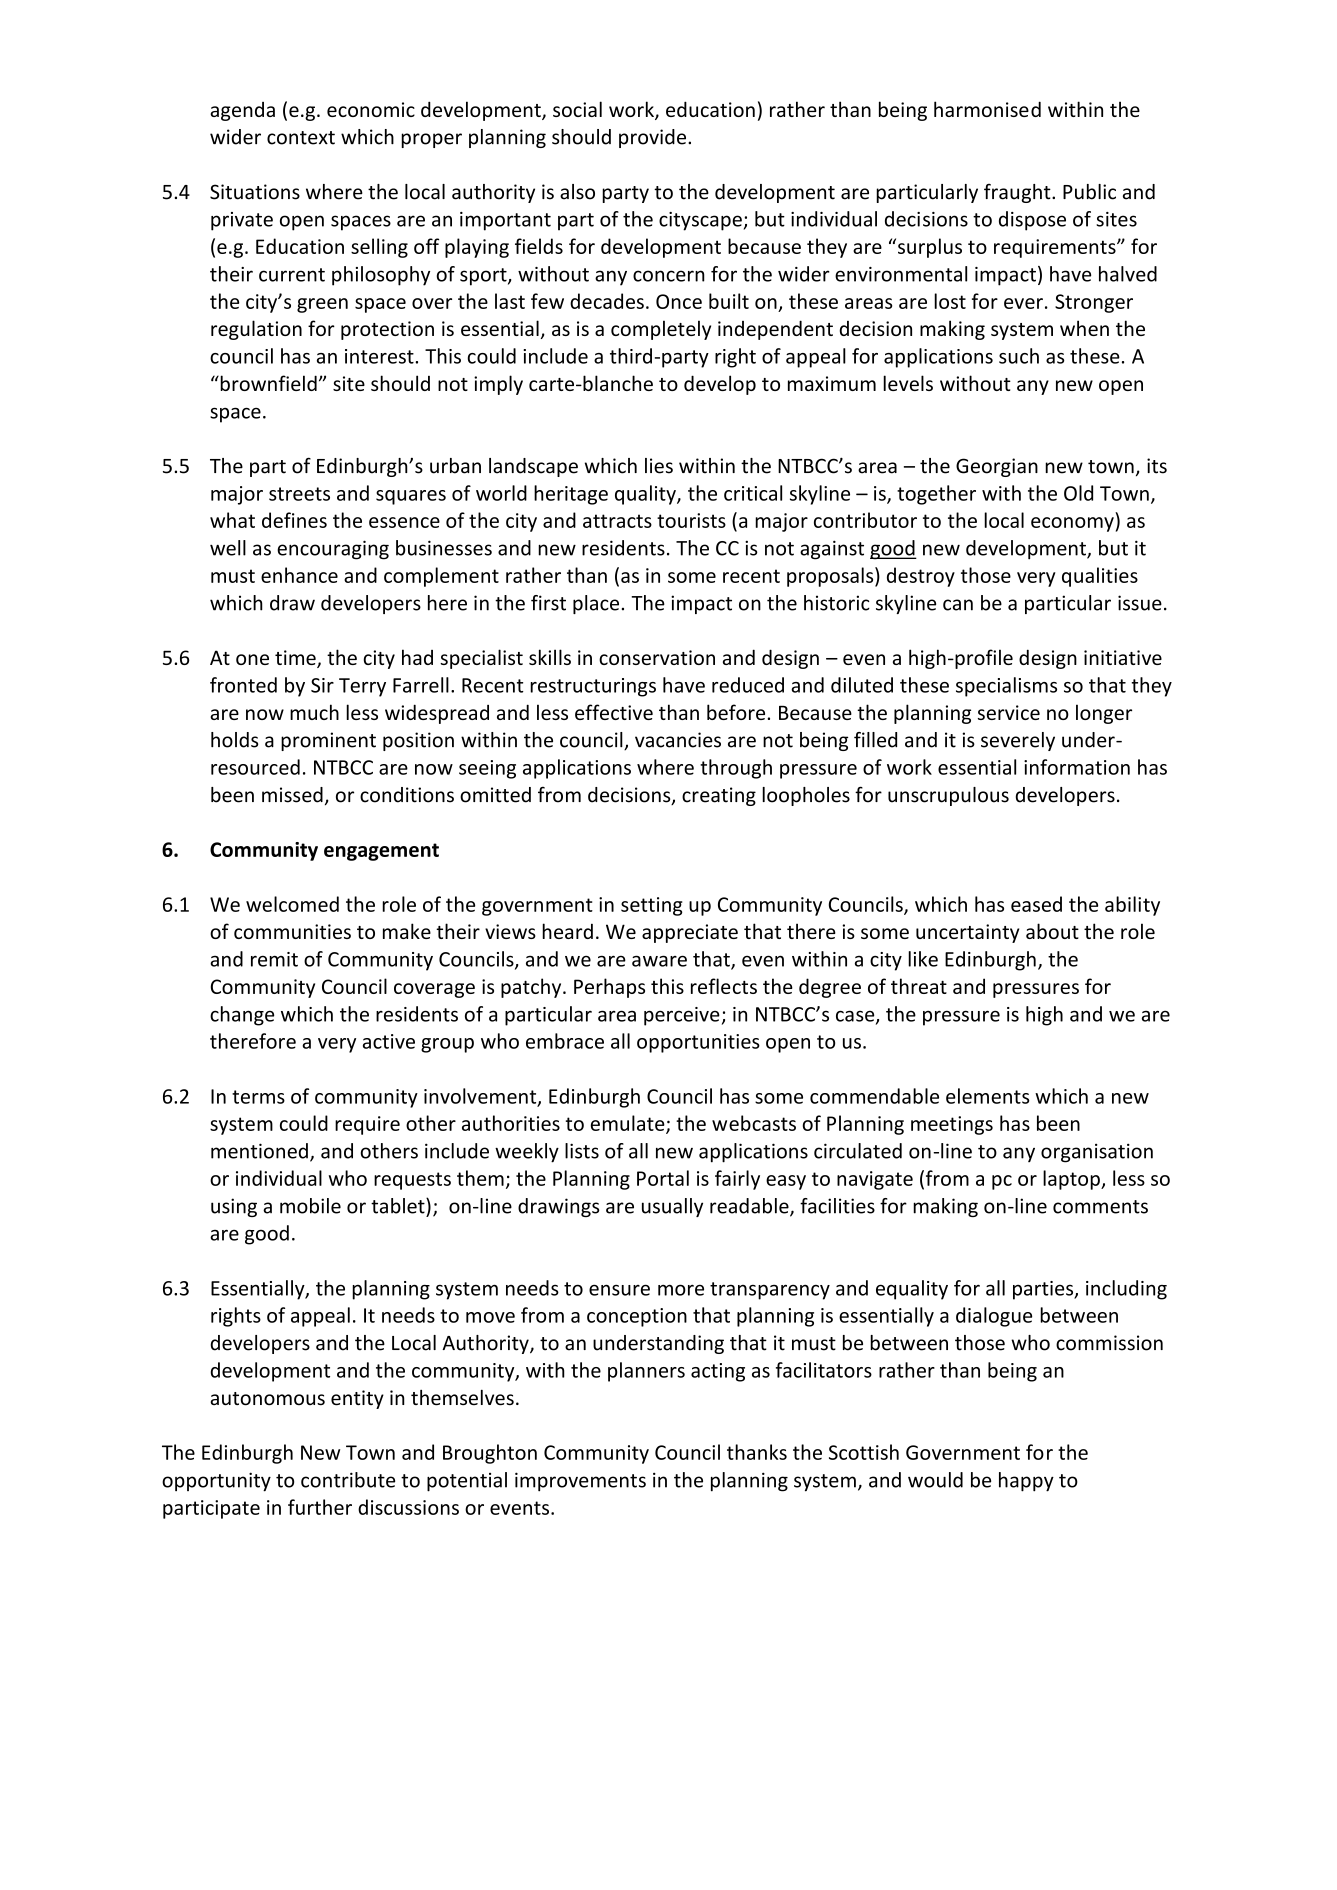 Image resolution: width=1337 pixels, height=1890 pixels. Describe the element at coordinates (682, 1016) in the page. I see `perceive` at that location.
